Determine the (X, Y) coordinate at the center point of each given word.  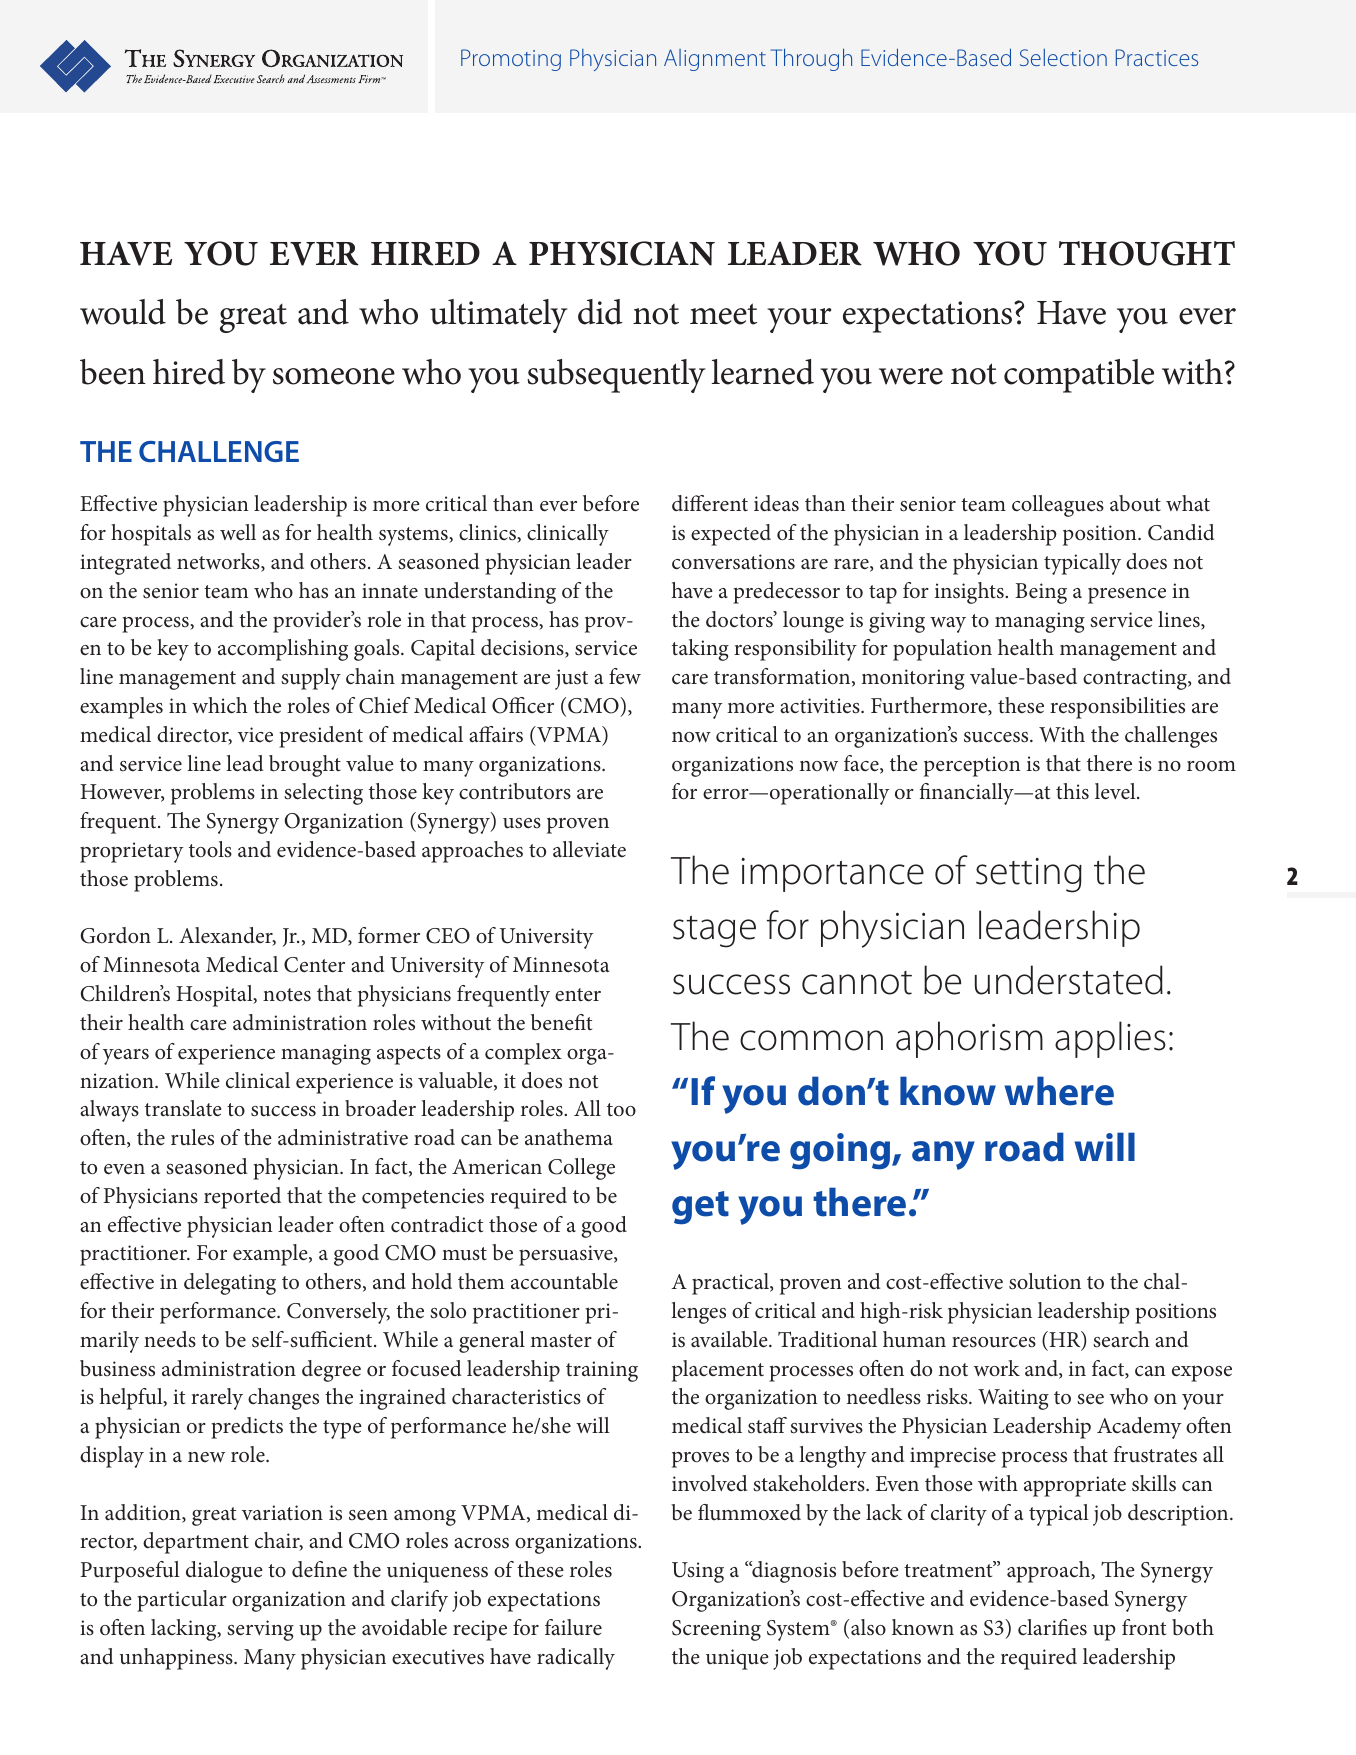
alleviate (589, 849)
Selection (1063, 57)
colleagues (1058, 506)
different (710, 503)
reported (242, 1198)
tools (210, 849)
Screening (716, 1630)
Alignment (715, 60)
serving (260, 1630)
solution (1045, 1281)
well (238, 532)
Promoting (511, 60)
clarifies (1052, 1627)
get (700, 1208)
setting (1029, 875)
